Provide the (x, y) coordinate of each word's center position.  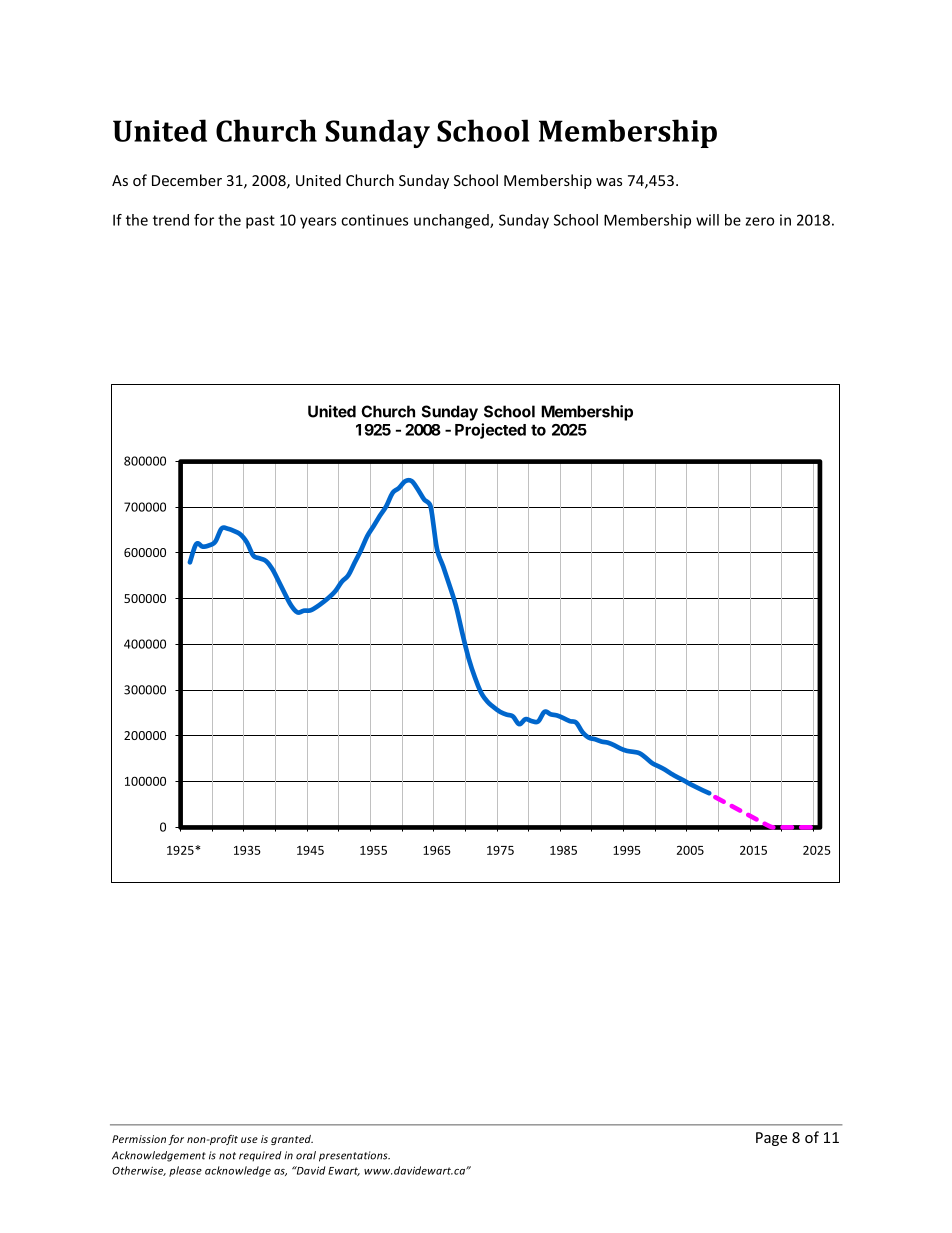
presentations (354, 1156)
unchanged (452, 221)
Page (771, 1139)
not (227, 1156)
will (707, 220)
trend (171, 220)
